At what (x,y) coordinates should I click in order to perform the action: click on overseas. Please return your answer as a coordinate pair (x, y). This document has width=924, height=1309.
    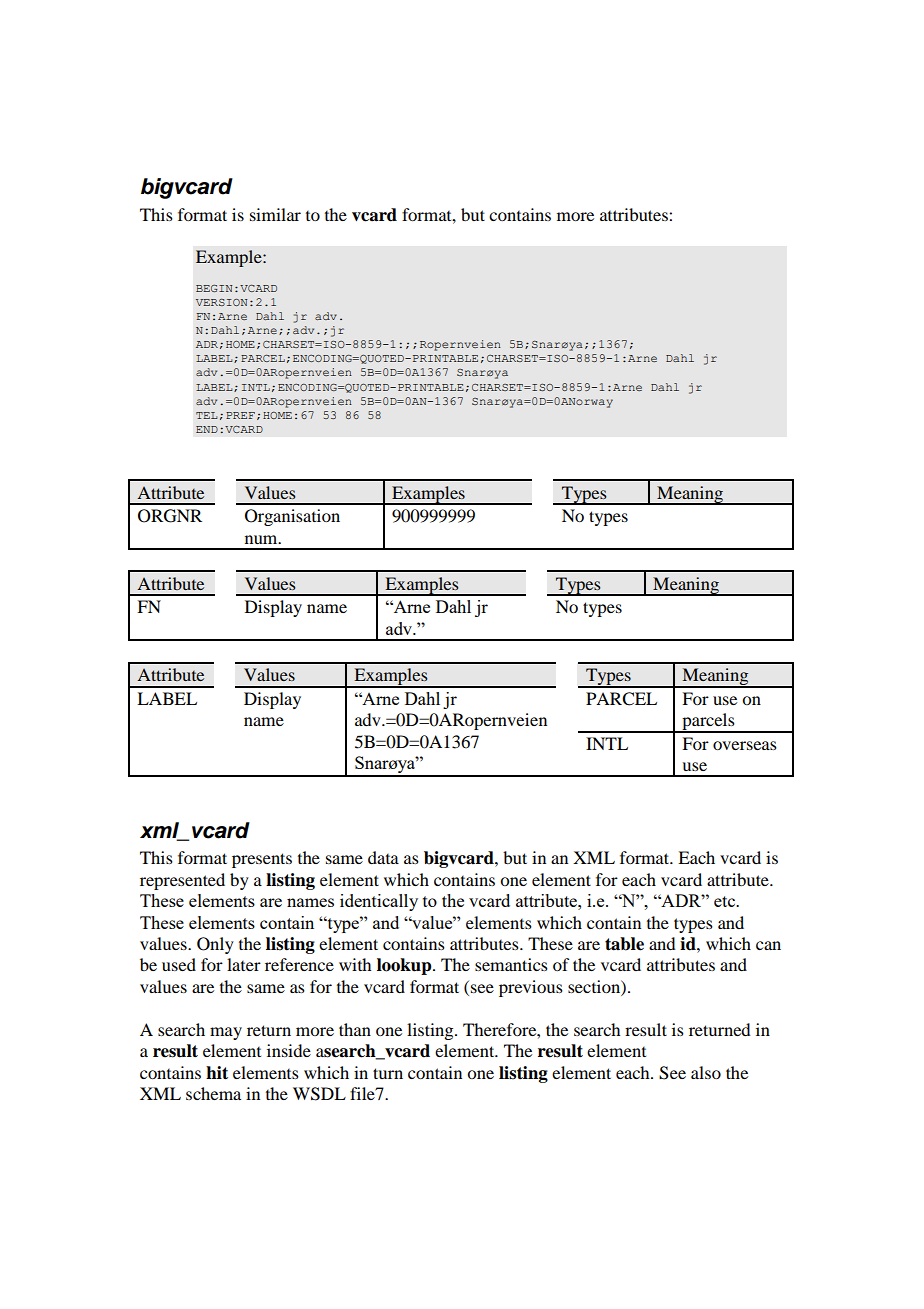
    Looking at the image, I should click on (745, 745).
